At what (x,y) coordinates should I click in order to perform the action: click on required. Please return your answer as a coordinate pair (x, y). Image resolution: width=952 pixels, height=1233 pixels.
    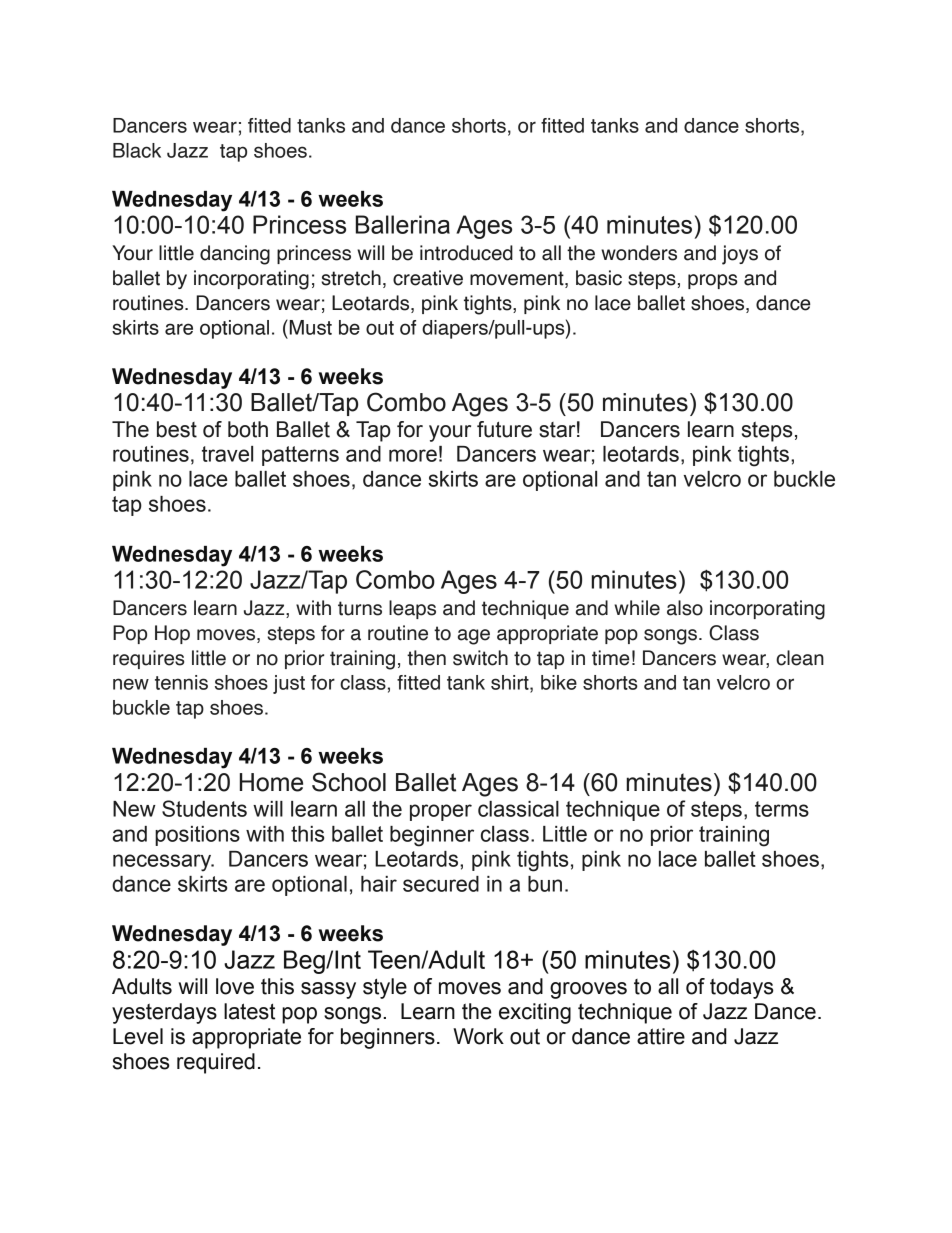
    Looking at the image, I should click on (216, 1063).
